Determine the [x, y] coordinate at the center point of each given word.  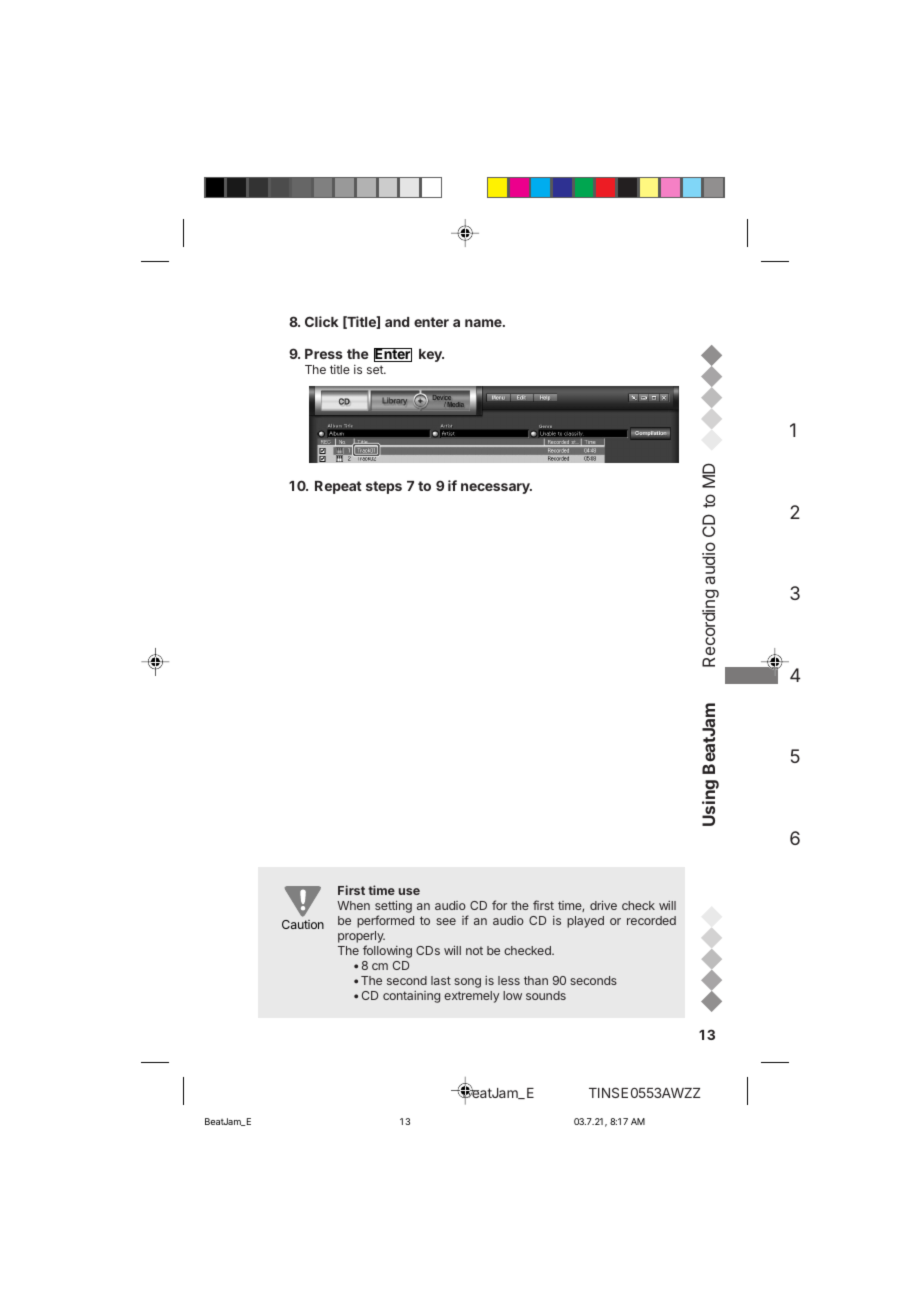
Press [324, 354]
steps [384, 487]
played [585, 922]
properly [361, 938]
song [467, 983]
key [431, 355]
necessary [496, 488]
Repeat [338, 487]
